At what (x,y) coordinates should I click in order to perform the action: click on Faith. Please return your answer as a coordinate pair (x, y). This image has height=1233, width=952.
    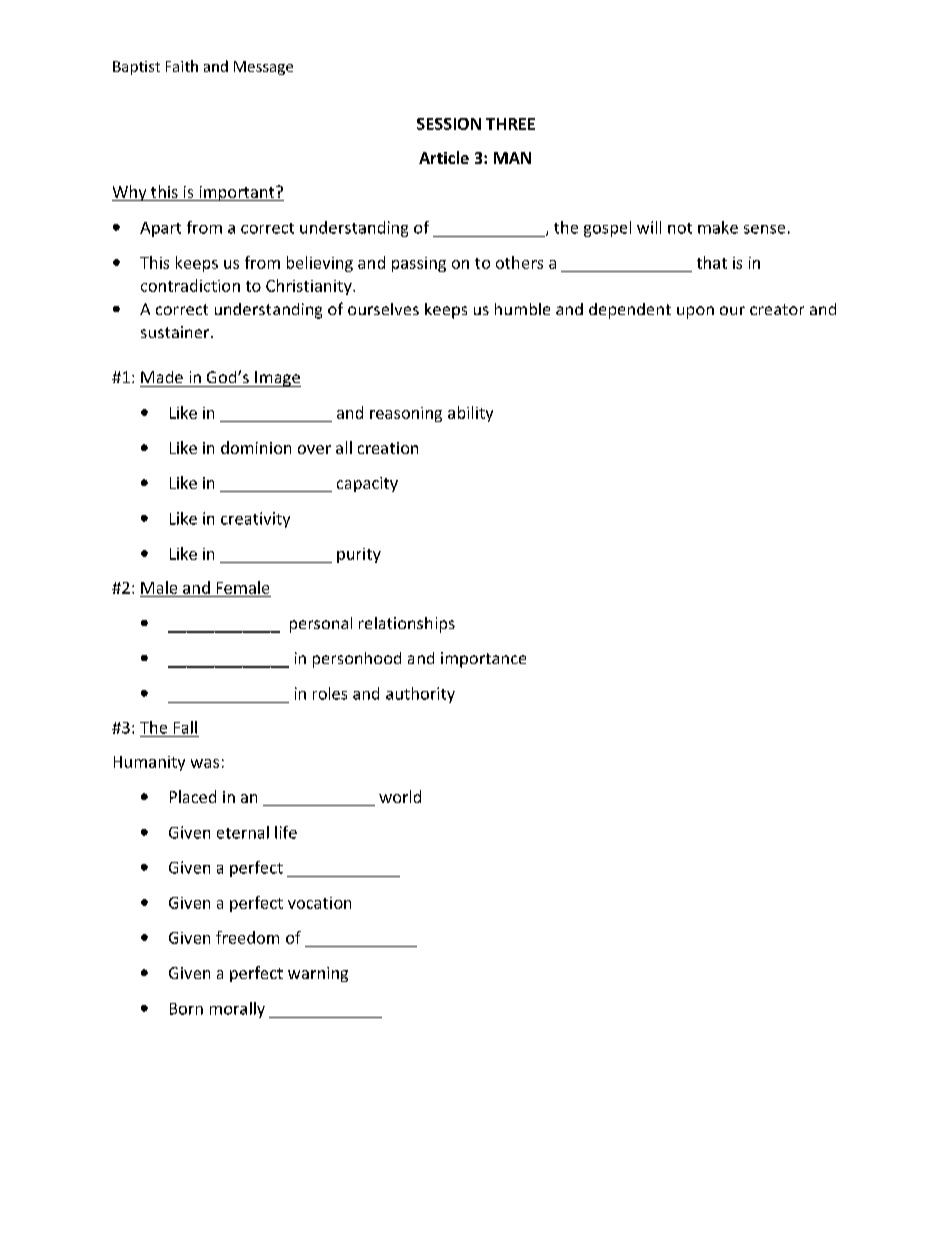
    Looking at the image, I should click on (182, 66).
